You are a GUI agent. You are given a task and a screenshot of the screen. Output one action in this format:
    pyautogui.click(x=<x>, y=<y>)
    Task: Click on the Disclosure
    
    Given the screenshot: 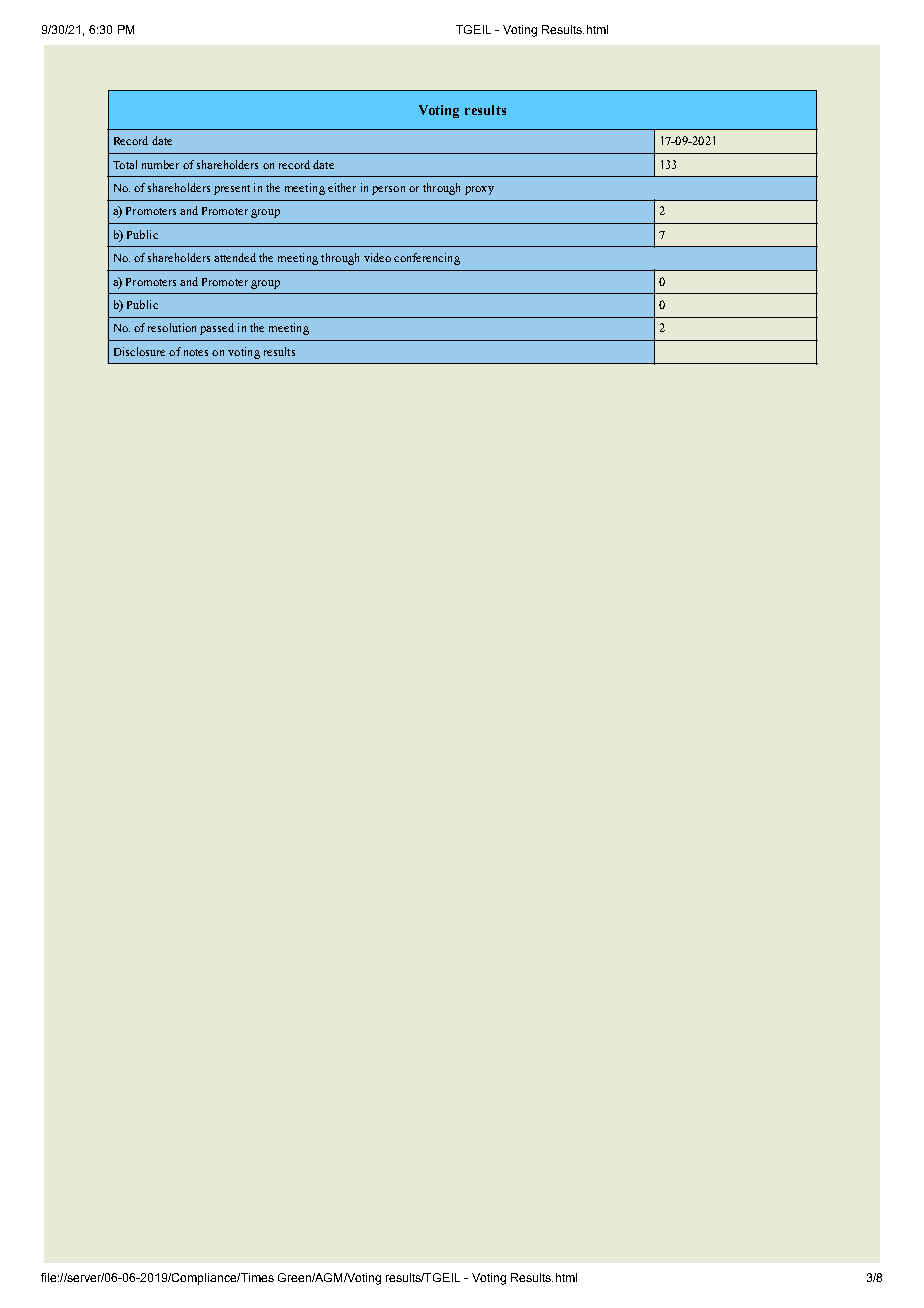 What is the action you would take?
    pyautogui.click(x=139, y=351)
